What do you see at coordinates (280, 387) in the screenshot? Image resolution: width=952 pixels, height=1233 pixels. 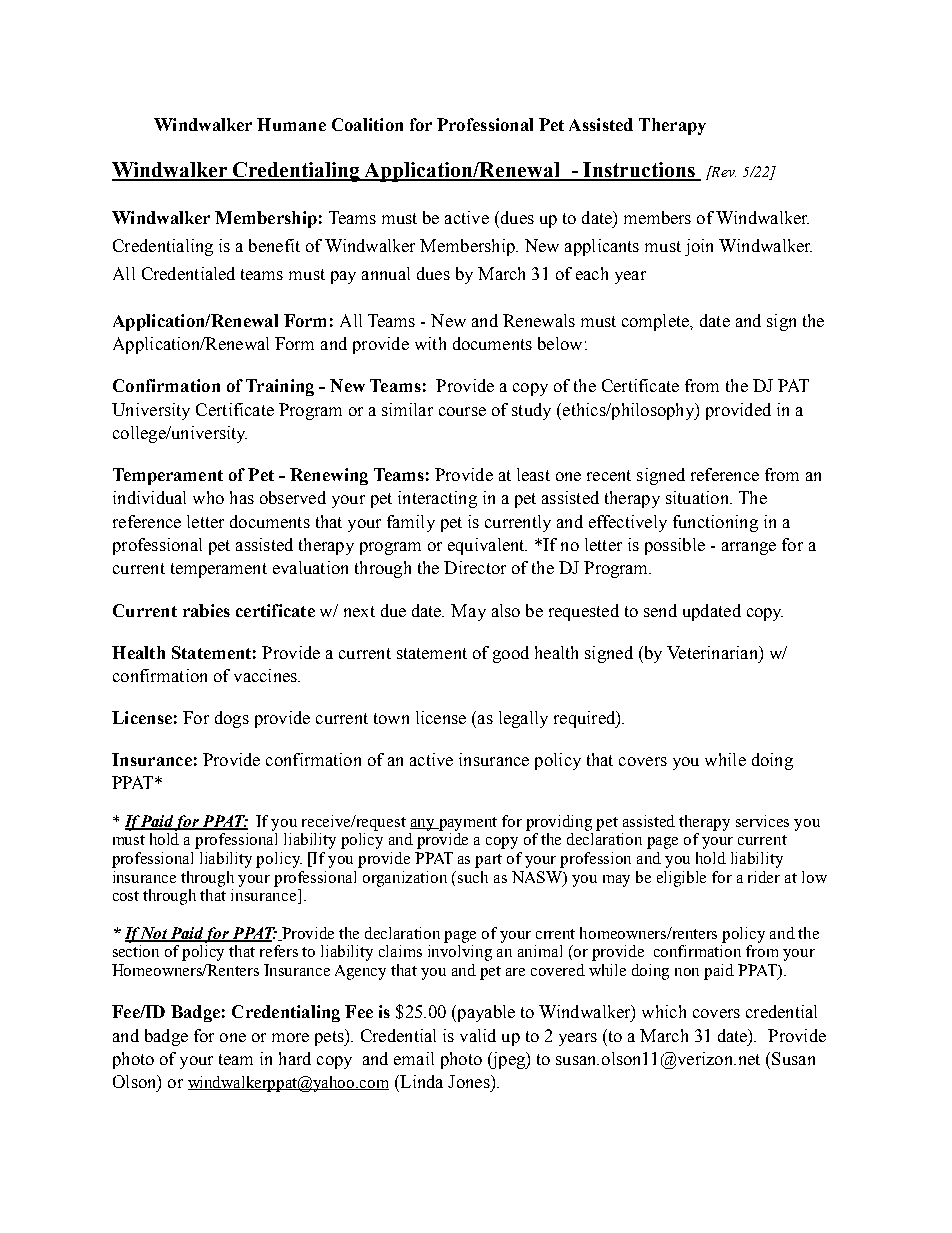 I see `Training` at bounding box center [280, 387].
